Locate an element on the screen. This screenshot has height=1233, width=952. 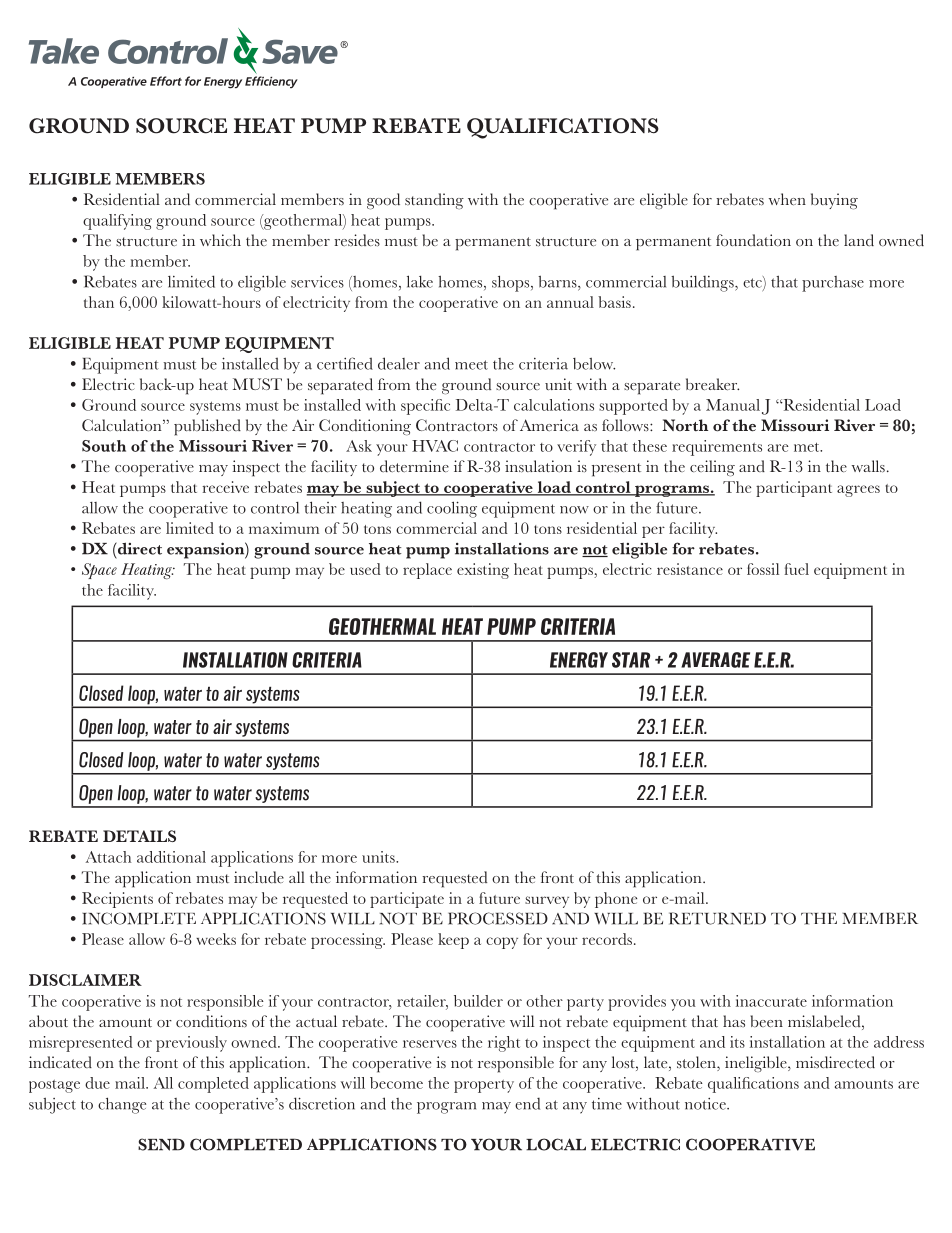
foundation is located at coordinates (753, 240).
